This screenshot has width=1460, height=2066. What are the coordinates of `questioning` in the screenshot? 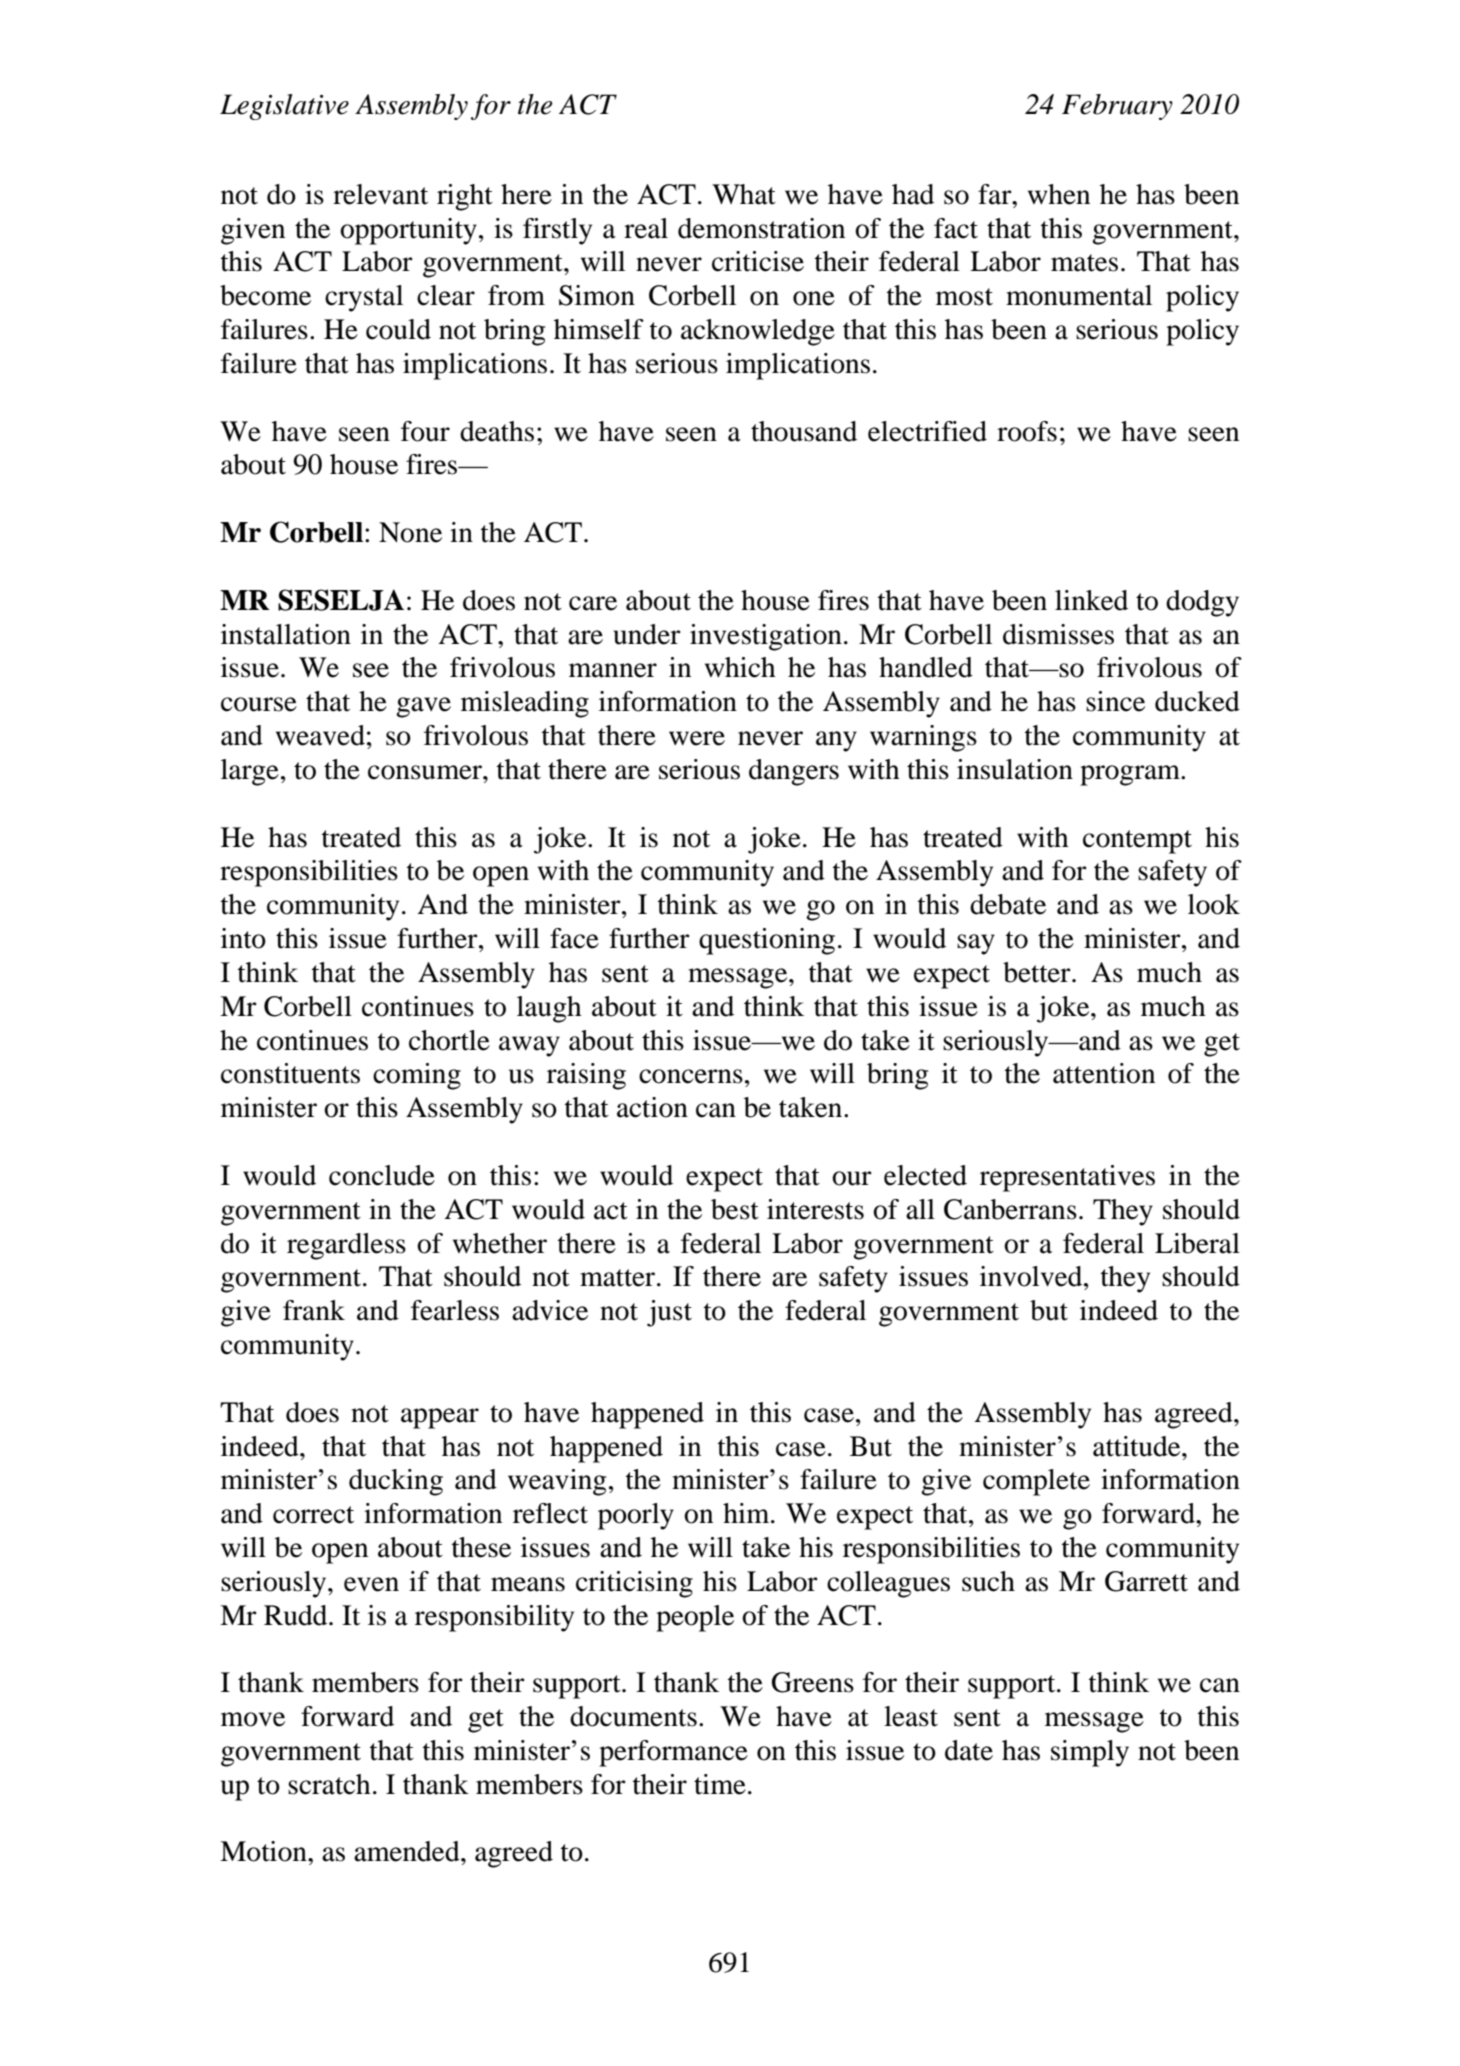 It's located at (767, 941).
